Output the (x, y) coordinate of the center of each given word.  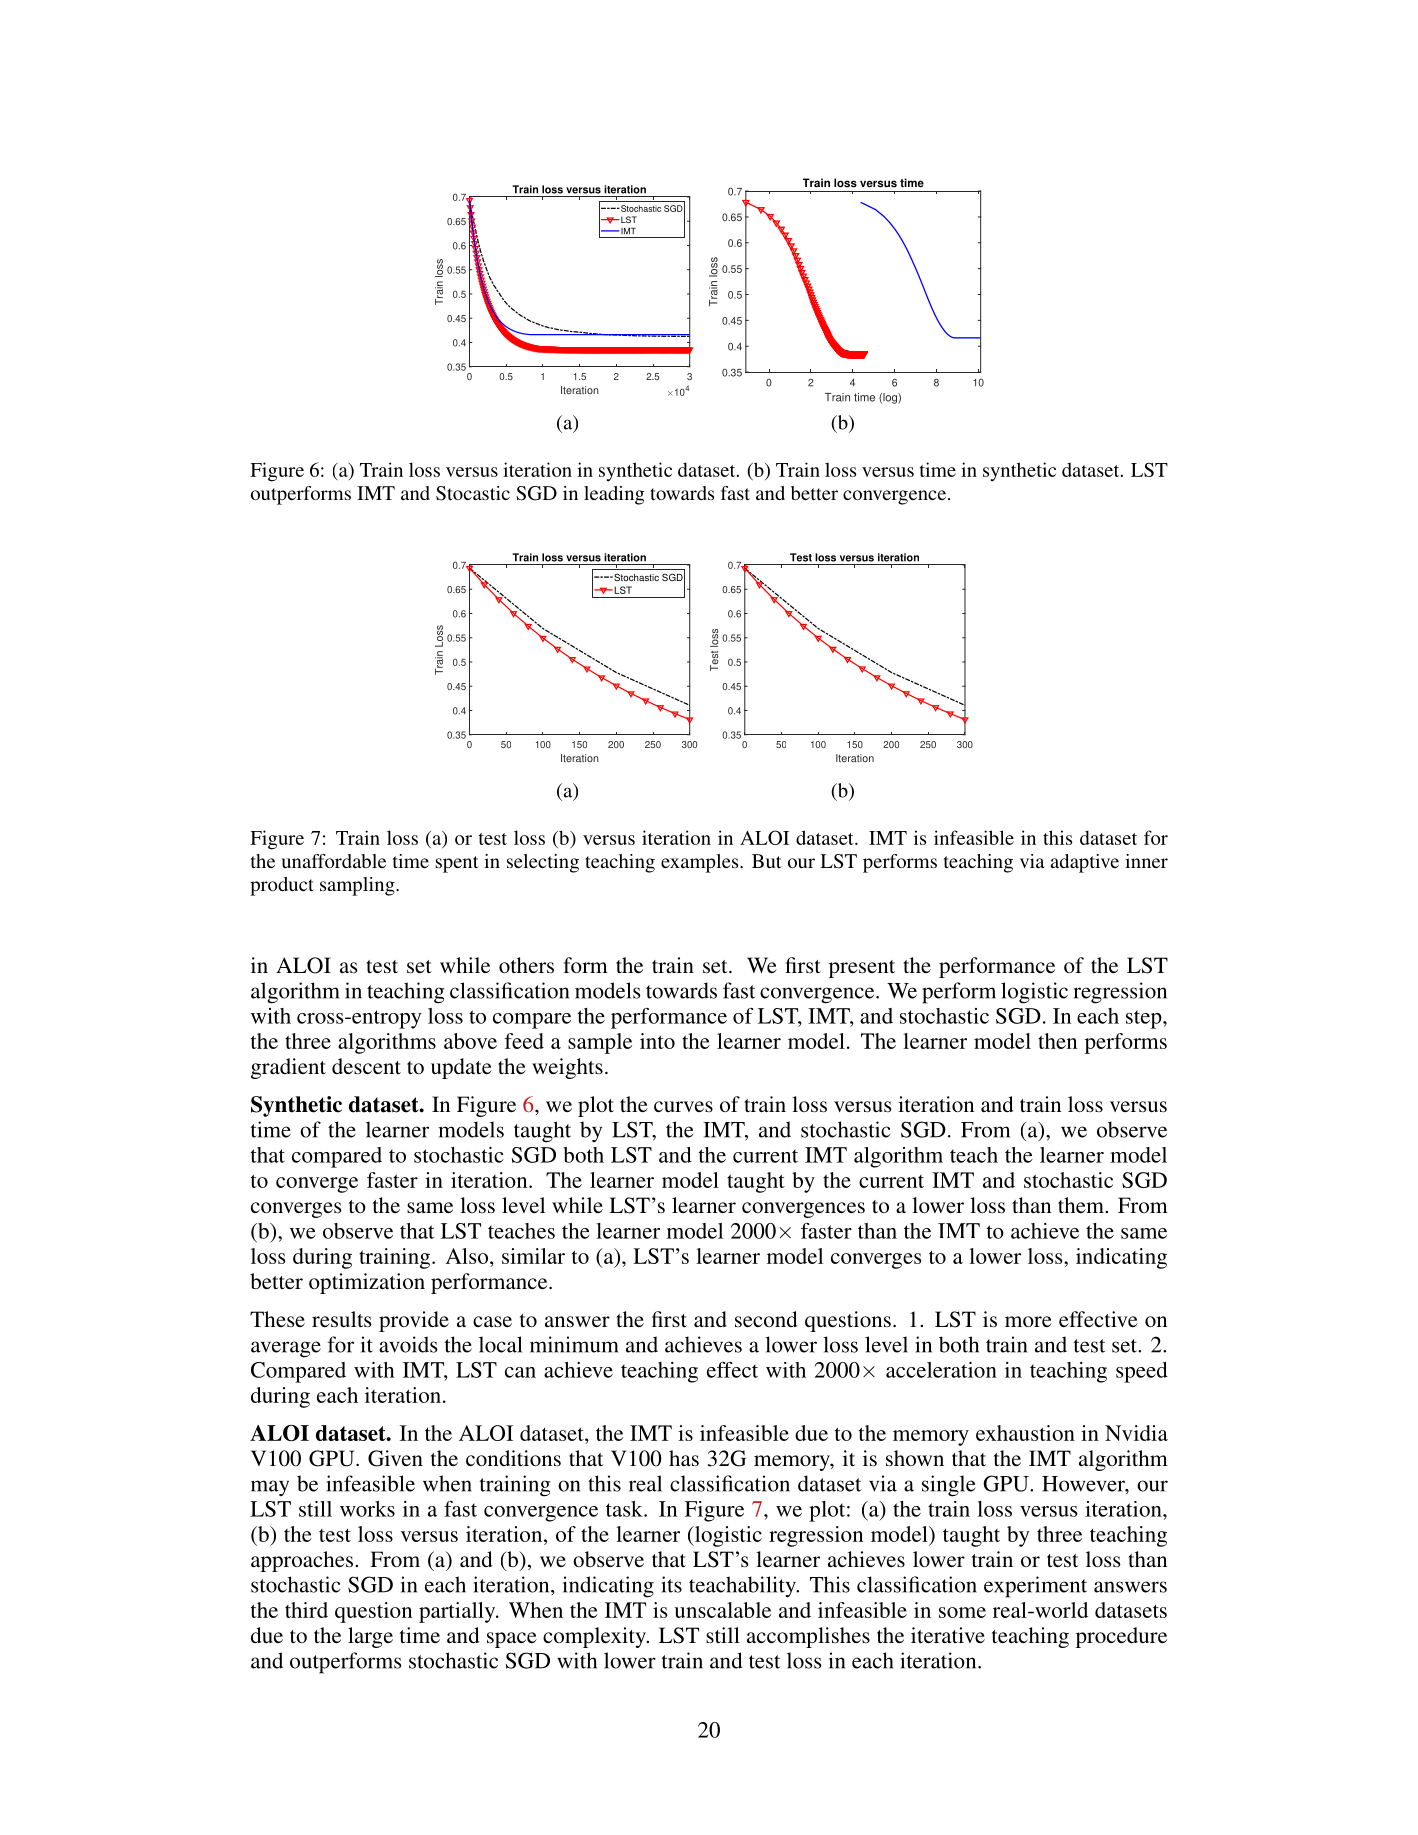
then (1057, 1041)
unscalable (722, 1610)
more (1028, 1321)
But (767, 861)
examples (701, 863)
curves (683, 1106)
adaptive (1085, 863)
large (370, 1637)
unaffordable (333, 861)
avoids (408, 1344)
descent (366, 1066)
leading (614, 495)
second (766, 1319)
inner (1146, 861)
